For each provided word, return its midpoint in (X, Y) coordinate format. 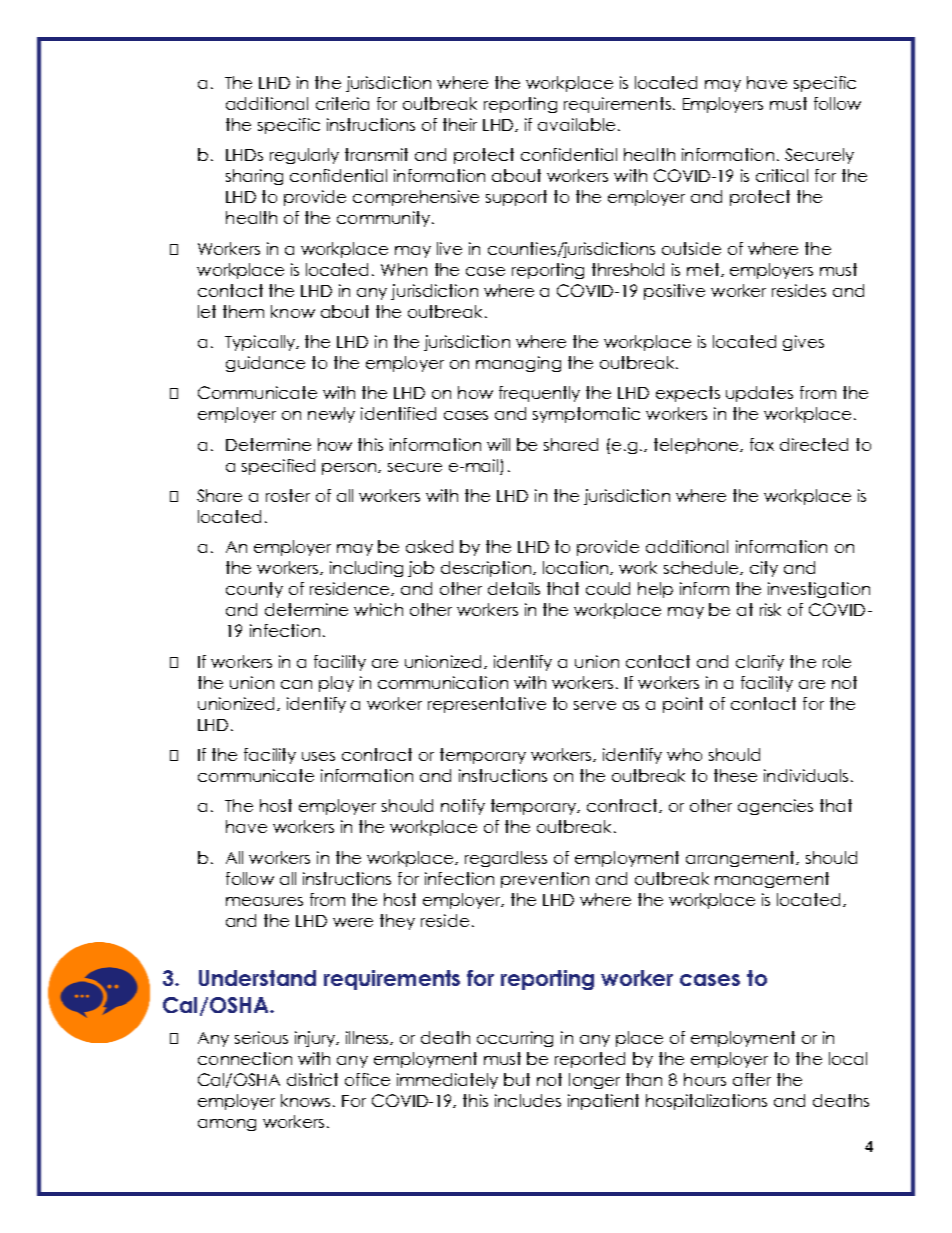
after (752, 1079)
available (576, 124)
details (514, 588)
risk (770, 609)
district (312, 1079)
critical (782, 175)
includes (528, 1100)
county (254, 590)
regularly (304, 156)
